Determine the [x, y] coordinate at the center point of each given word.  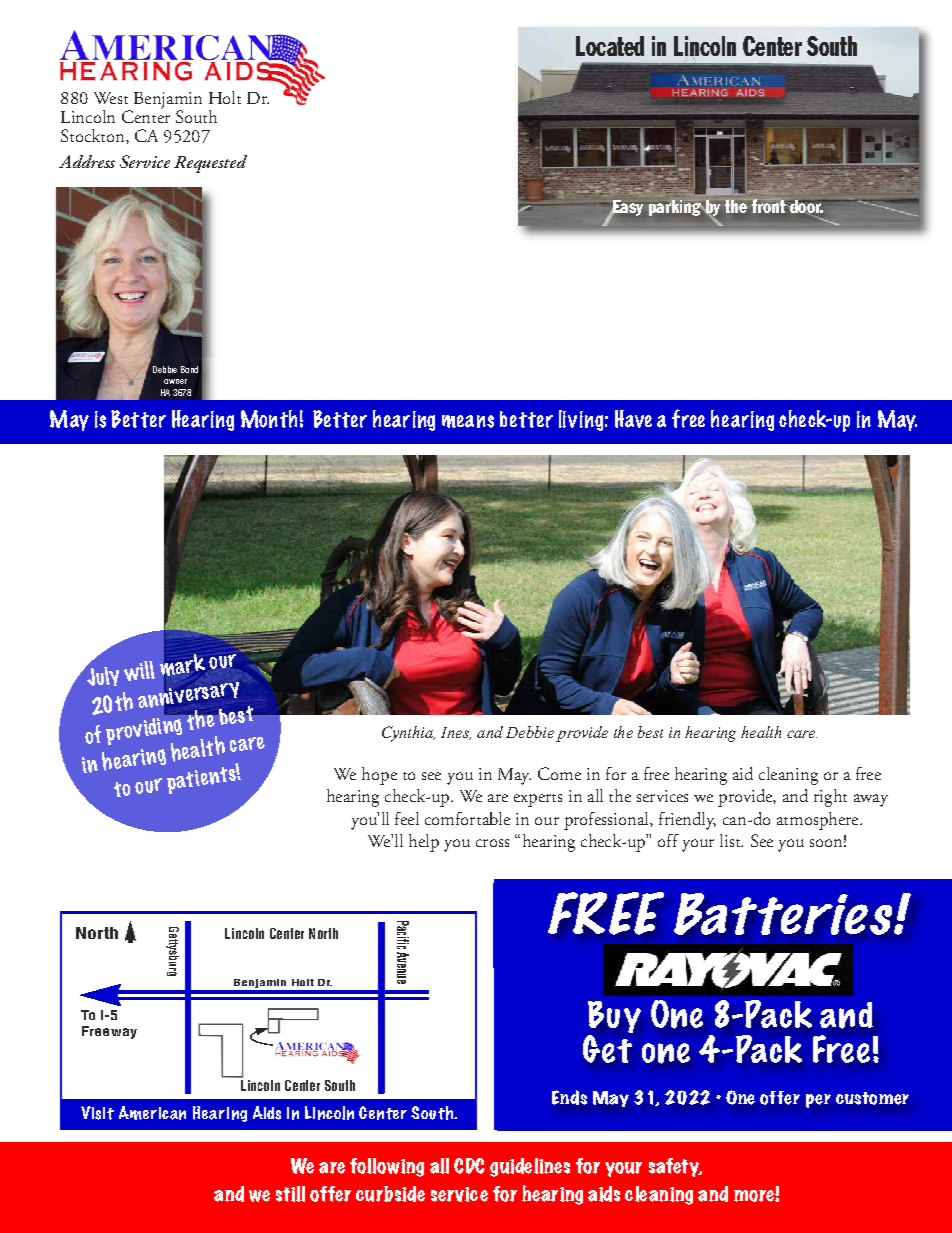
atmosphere [819, 821]
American [152, 1113]
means [468, 421]
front [769, 206]
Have [633, 419]
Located [610, 46]
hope [379, 776]
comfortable [467, 818]
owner [175, 381]
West [111, 98]
